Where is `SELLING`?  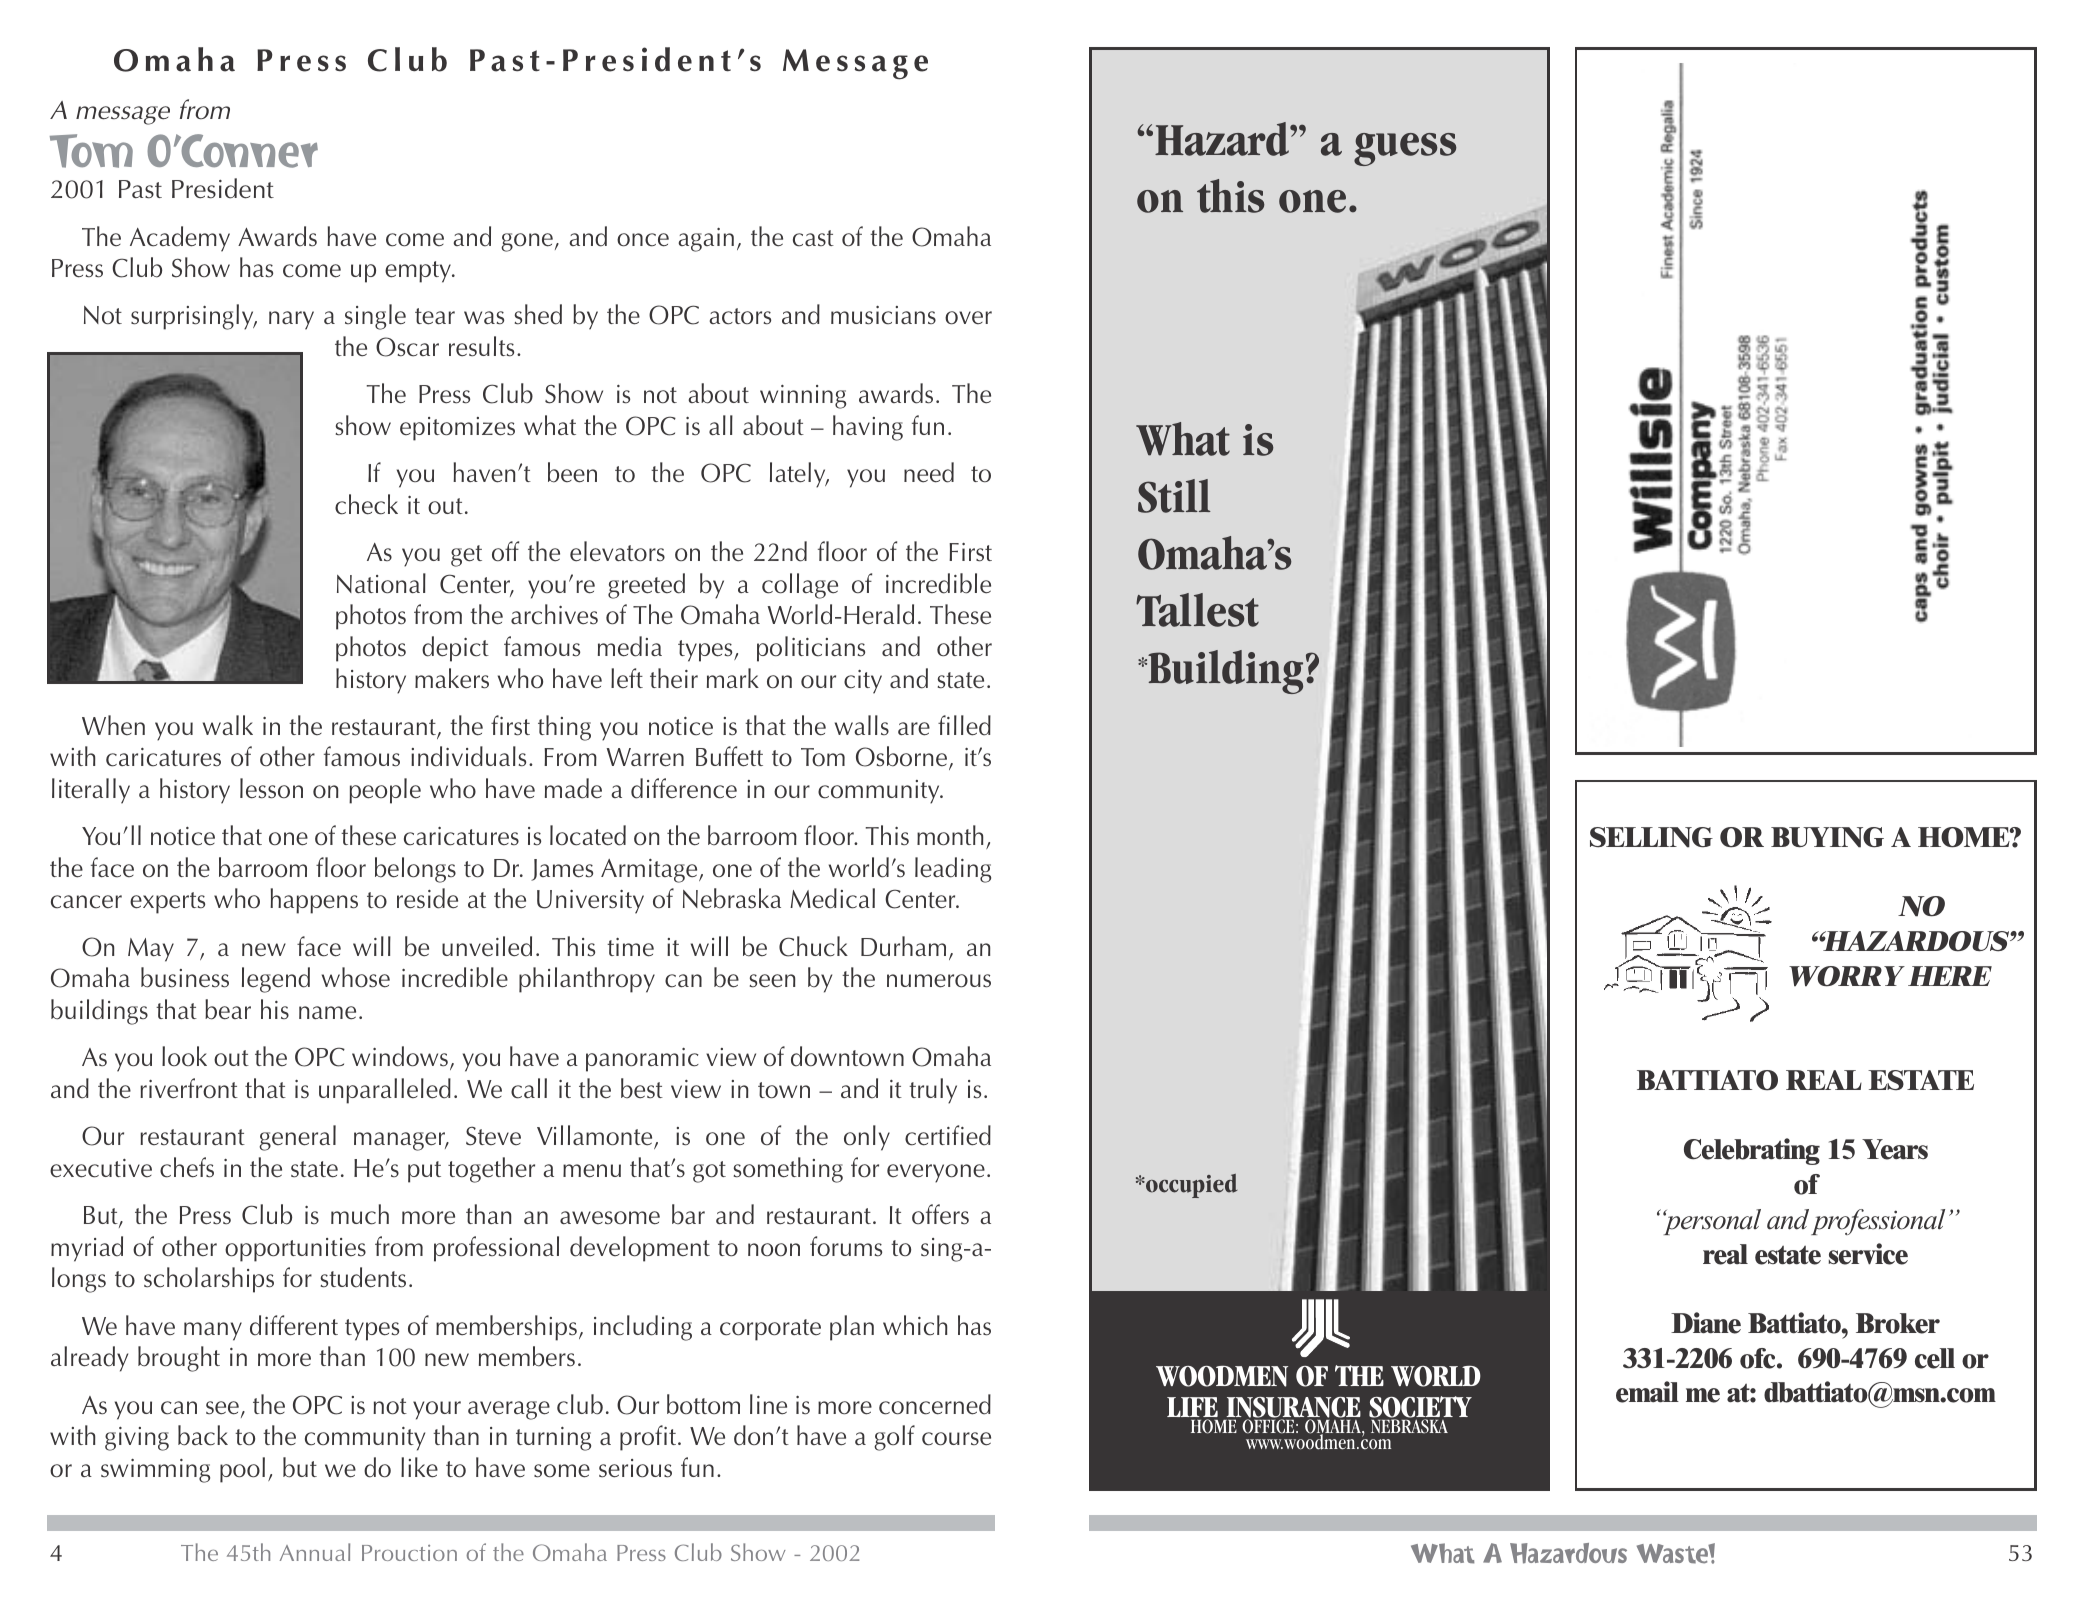 SELLING is located at coordinates (1651, 837).
